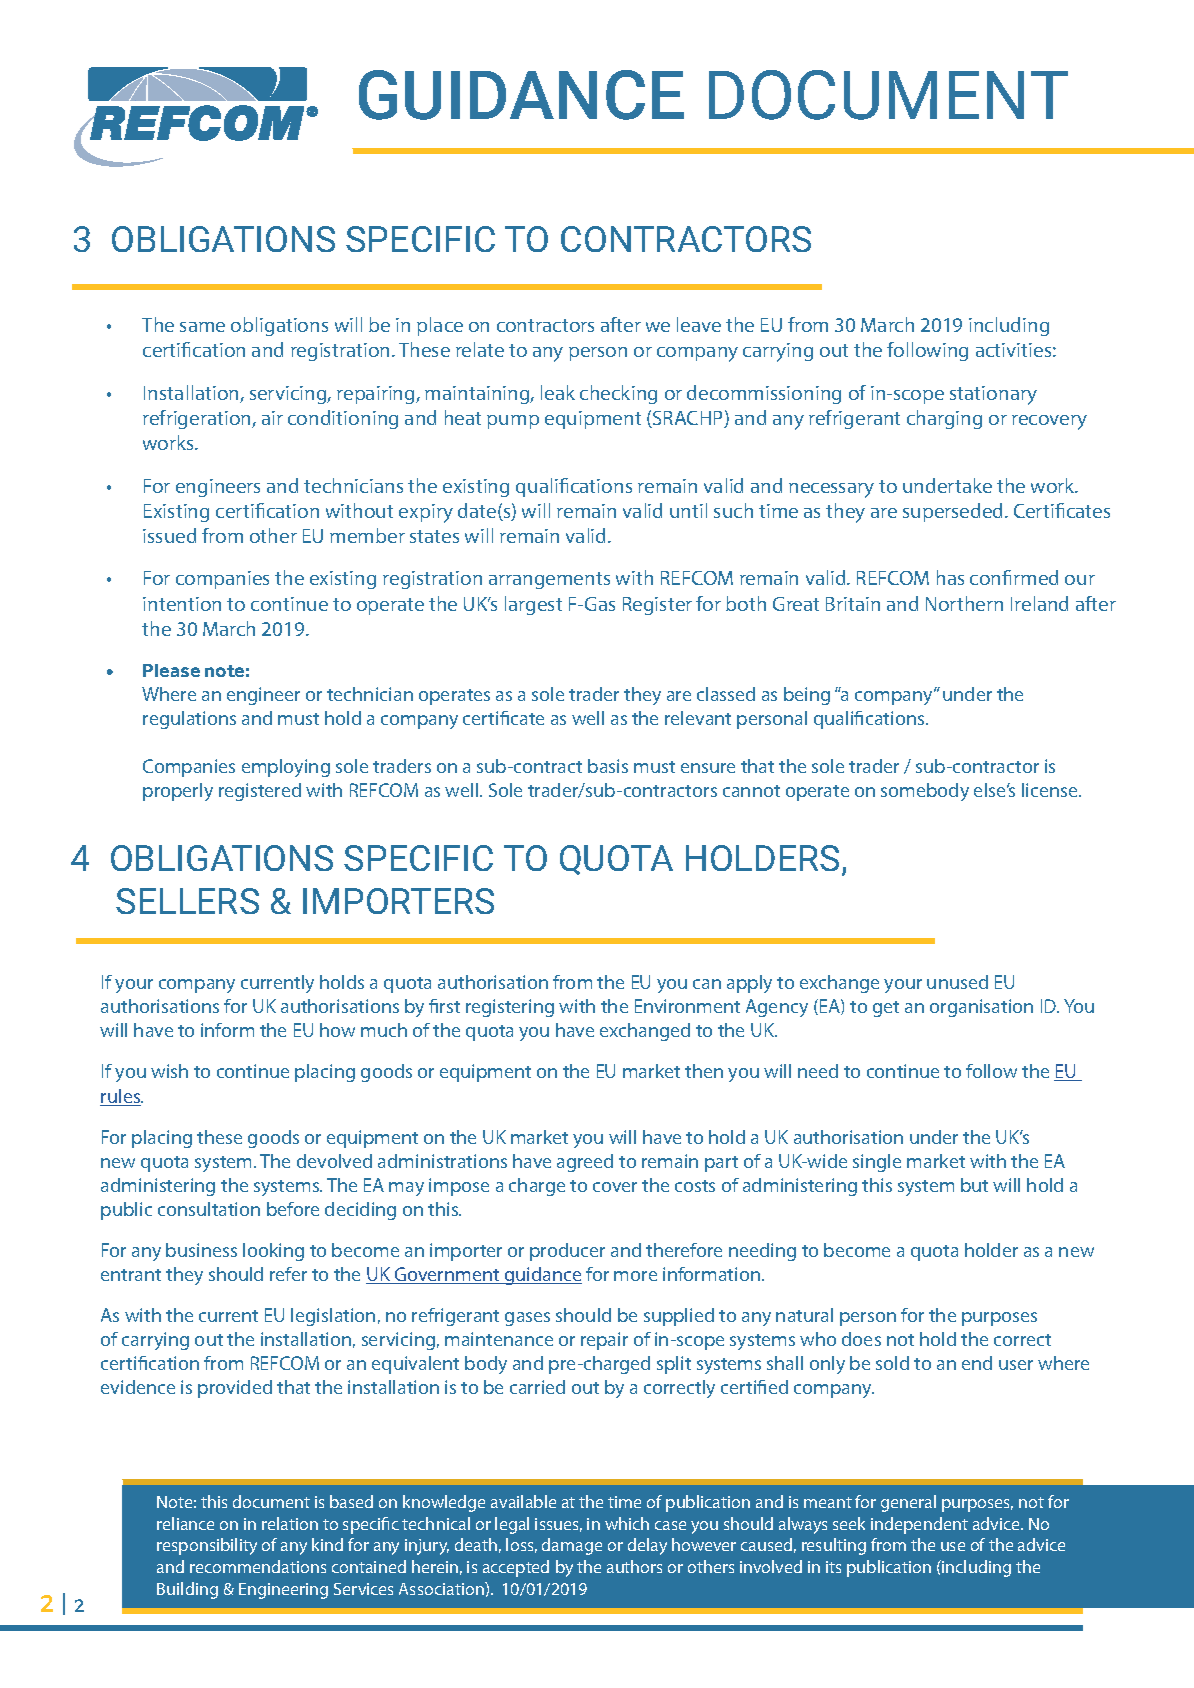  I want to click on same, so click(202, 327).
